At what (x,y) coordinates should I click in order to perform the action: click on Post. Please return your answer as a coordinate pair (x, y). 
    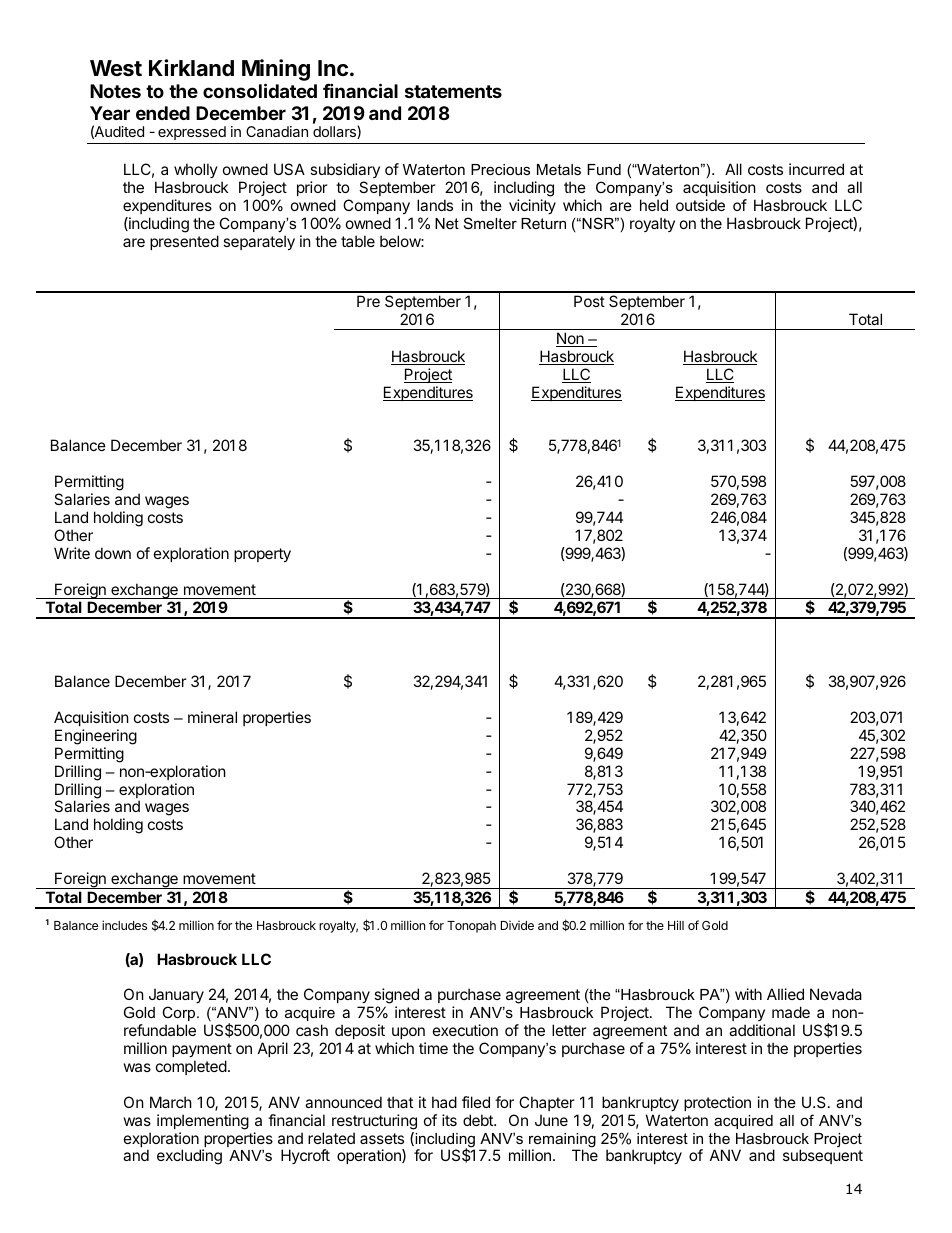
    Looking at the image, I should click on (589, 301).
